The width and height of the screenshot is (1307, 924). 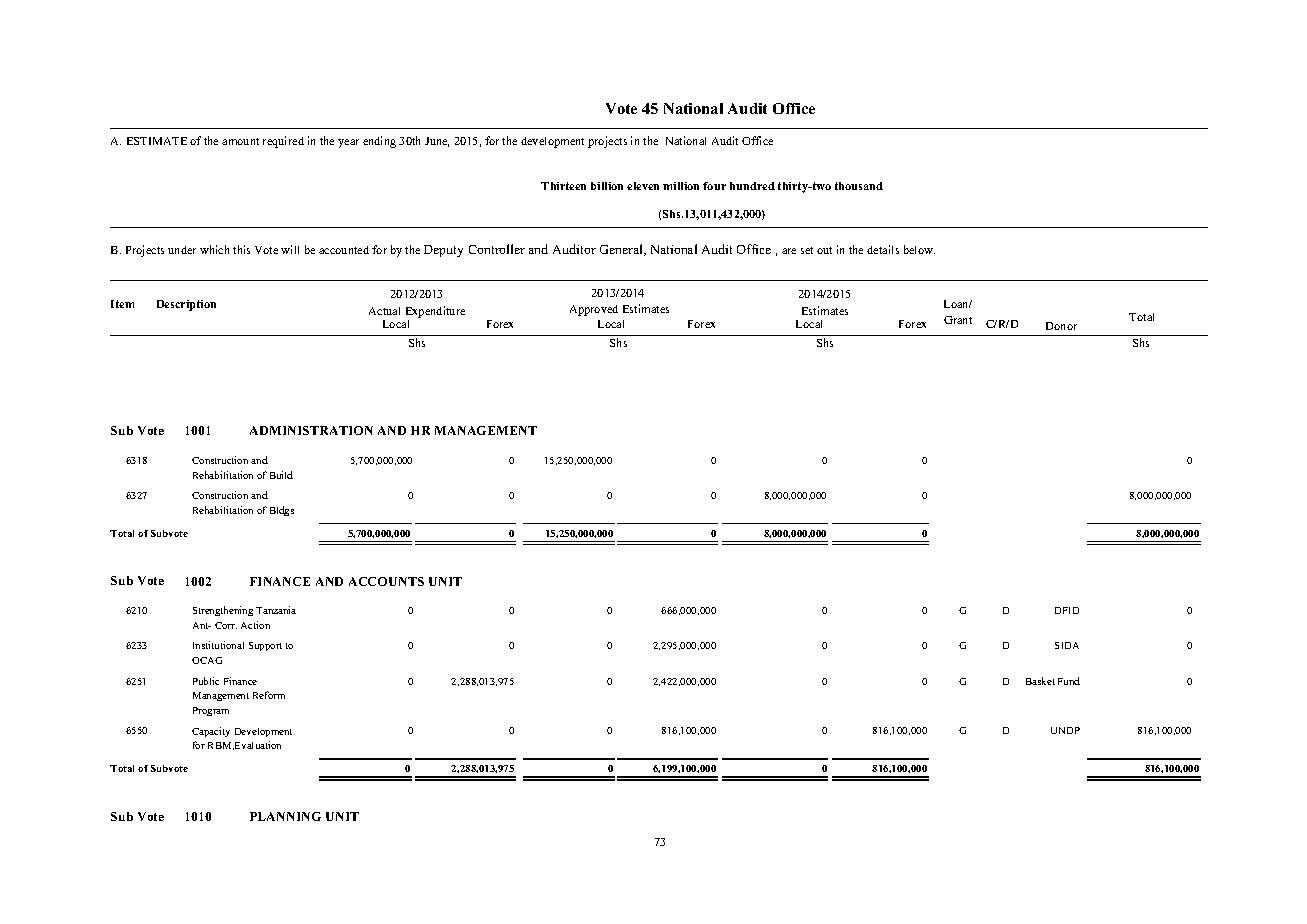 What do you see at coordinates (386, 581) in the screenshot?
I see `ACCOUNTS` at bounding box center [386, 581].
